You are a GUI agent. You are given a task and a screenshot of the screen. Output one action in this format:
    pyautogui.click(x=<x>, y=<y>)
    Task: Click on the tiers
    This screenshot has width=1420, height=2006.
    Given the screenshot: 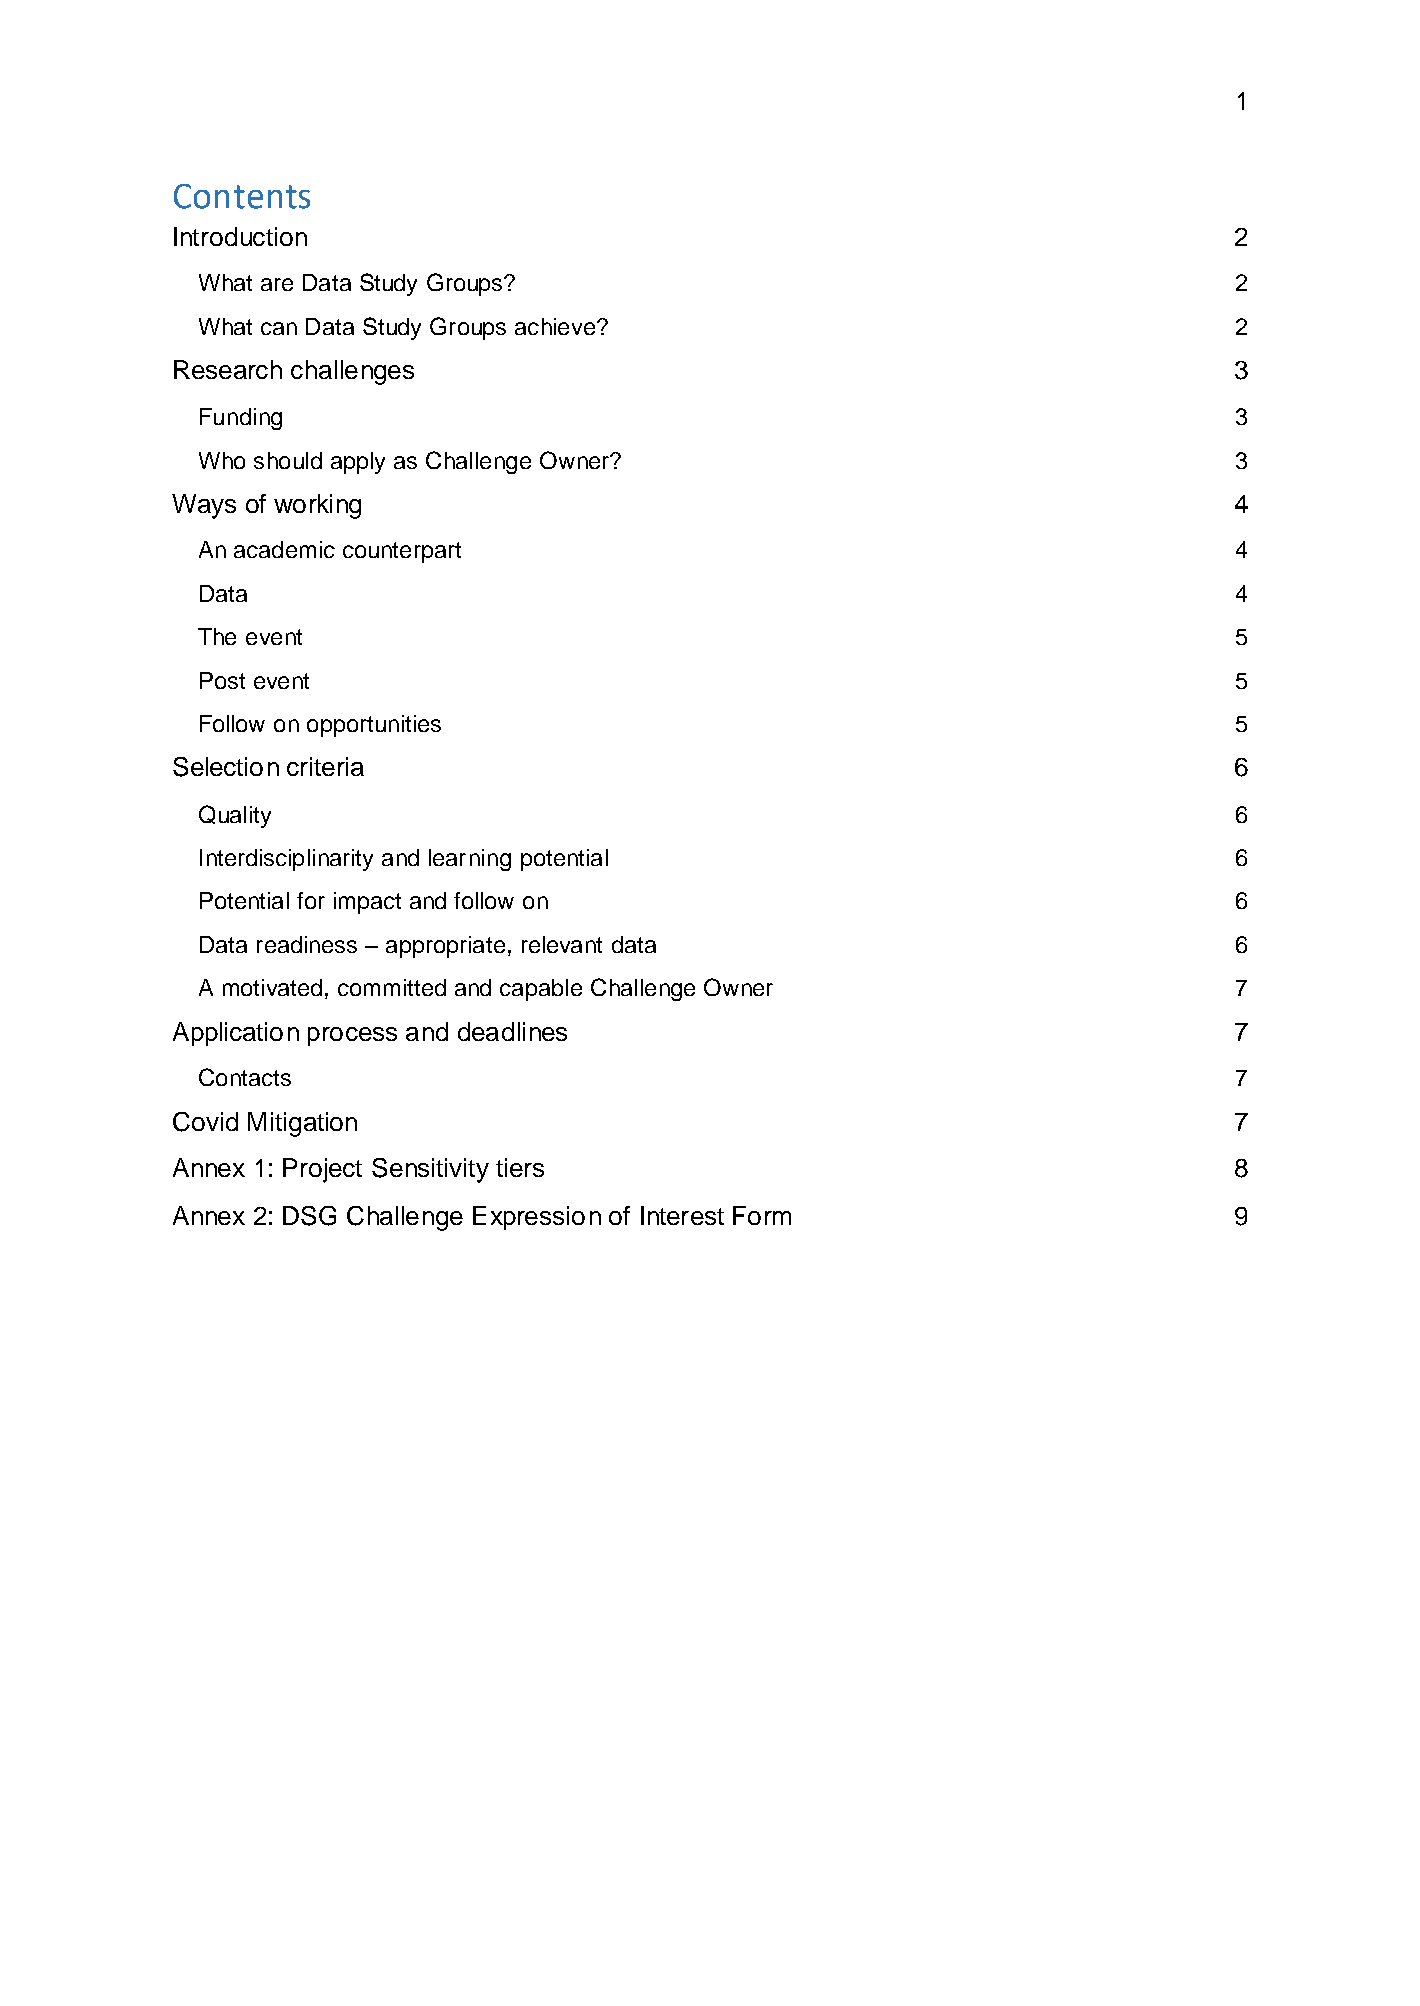 What is the action you would take?
    pyautogui.click(x=520, y=1167)
